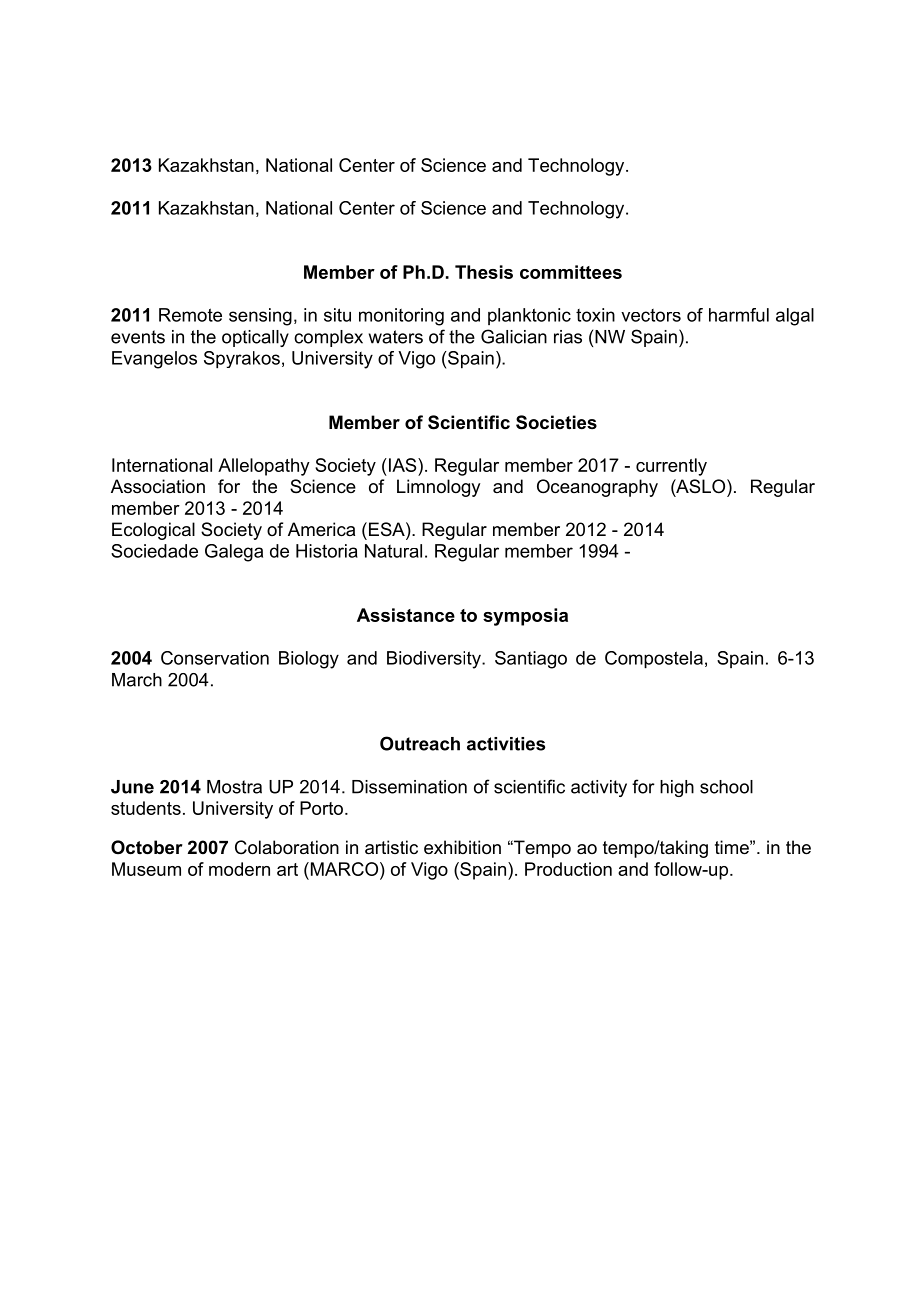  Describe the element at coordinates (654, 660) in the page. I see `Compostela` at that location.
